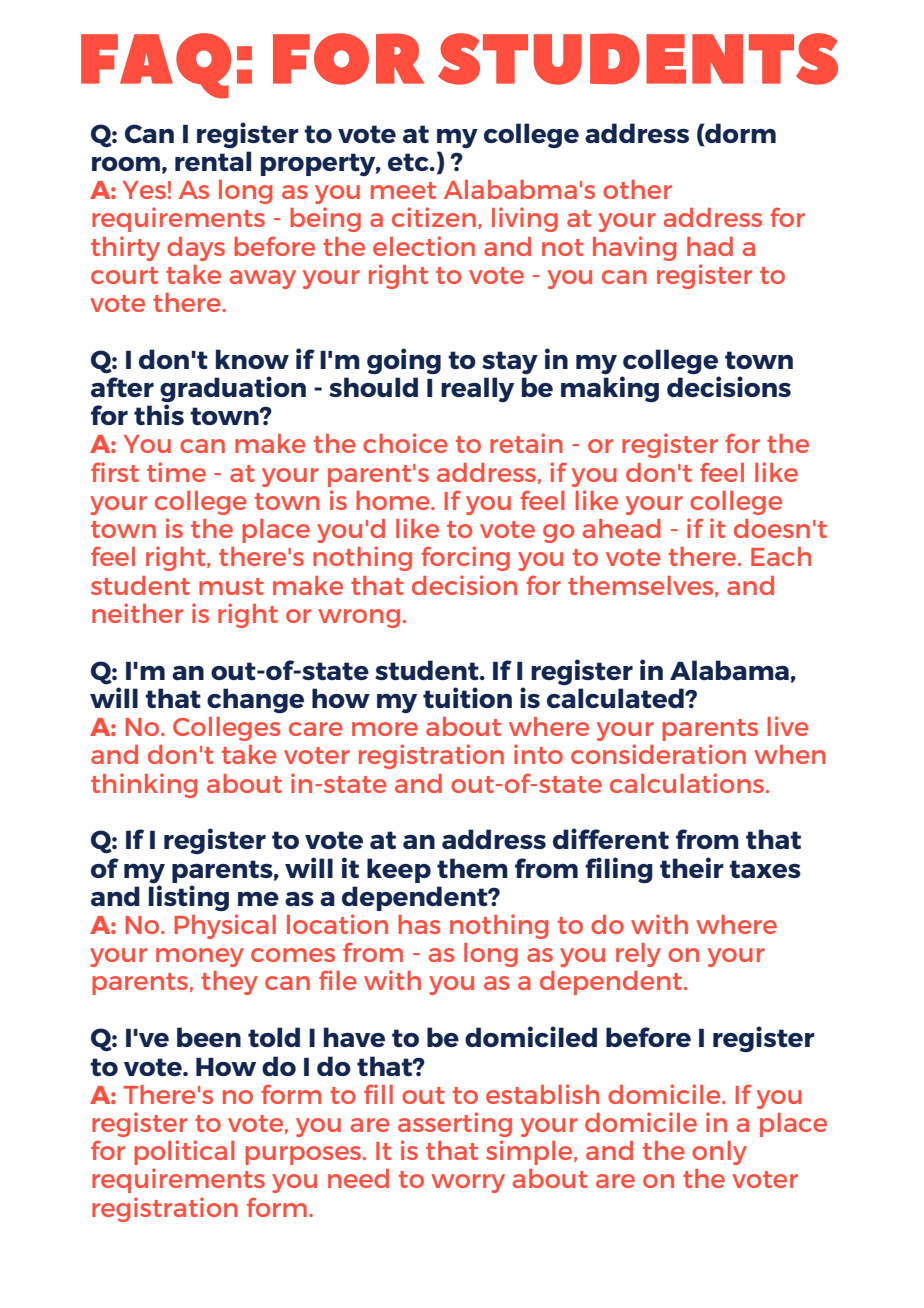 The image size is (924, 1308). I want to click on forcing, so click(465, 558).
